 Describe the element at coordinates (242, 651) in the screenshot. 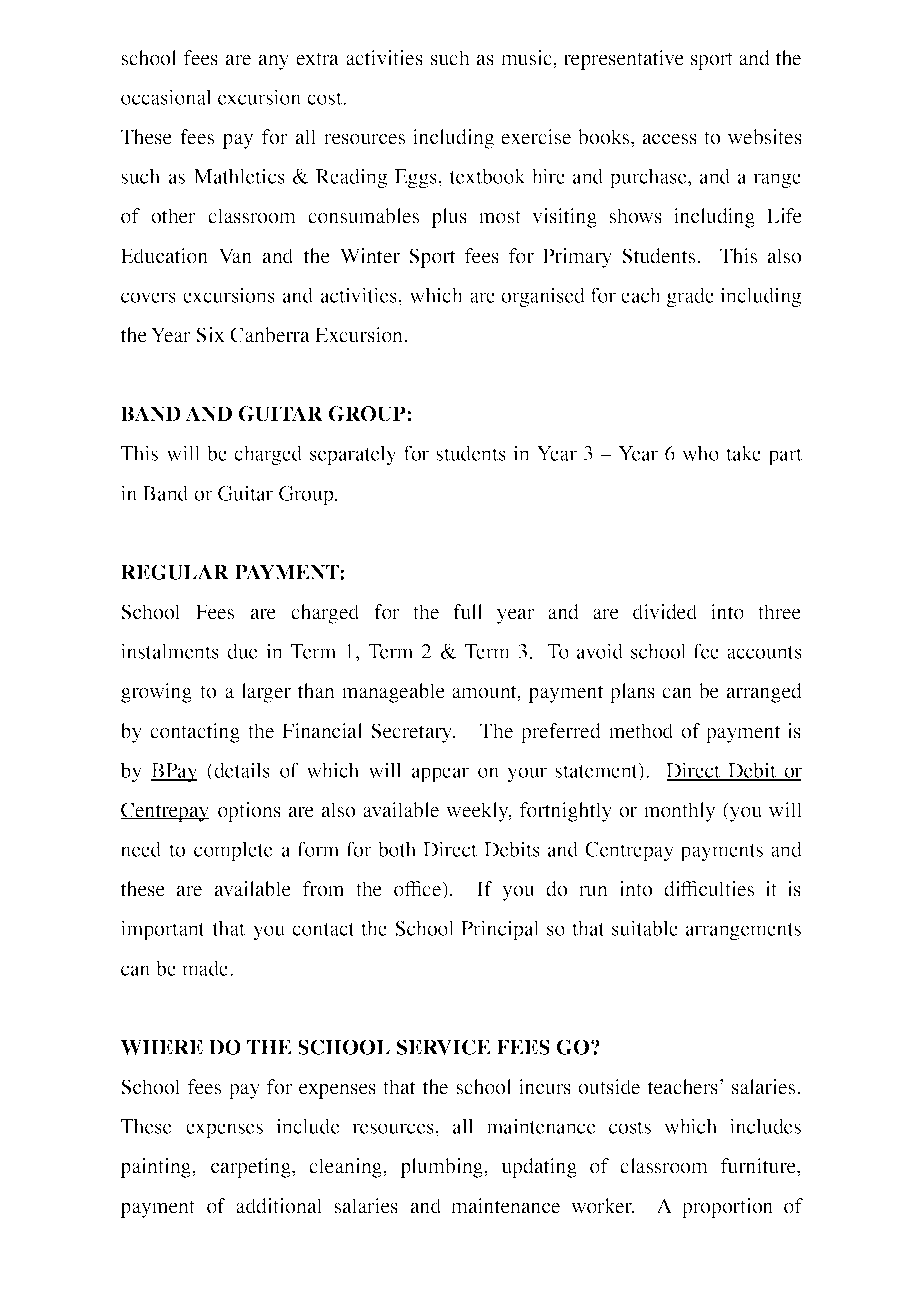

I see `due` at that location.
